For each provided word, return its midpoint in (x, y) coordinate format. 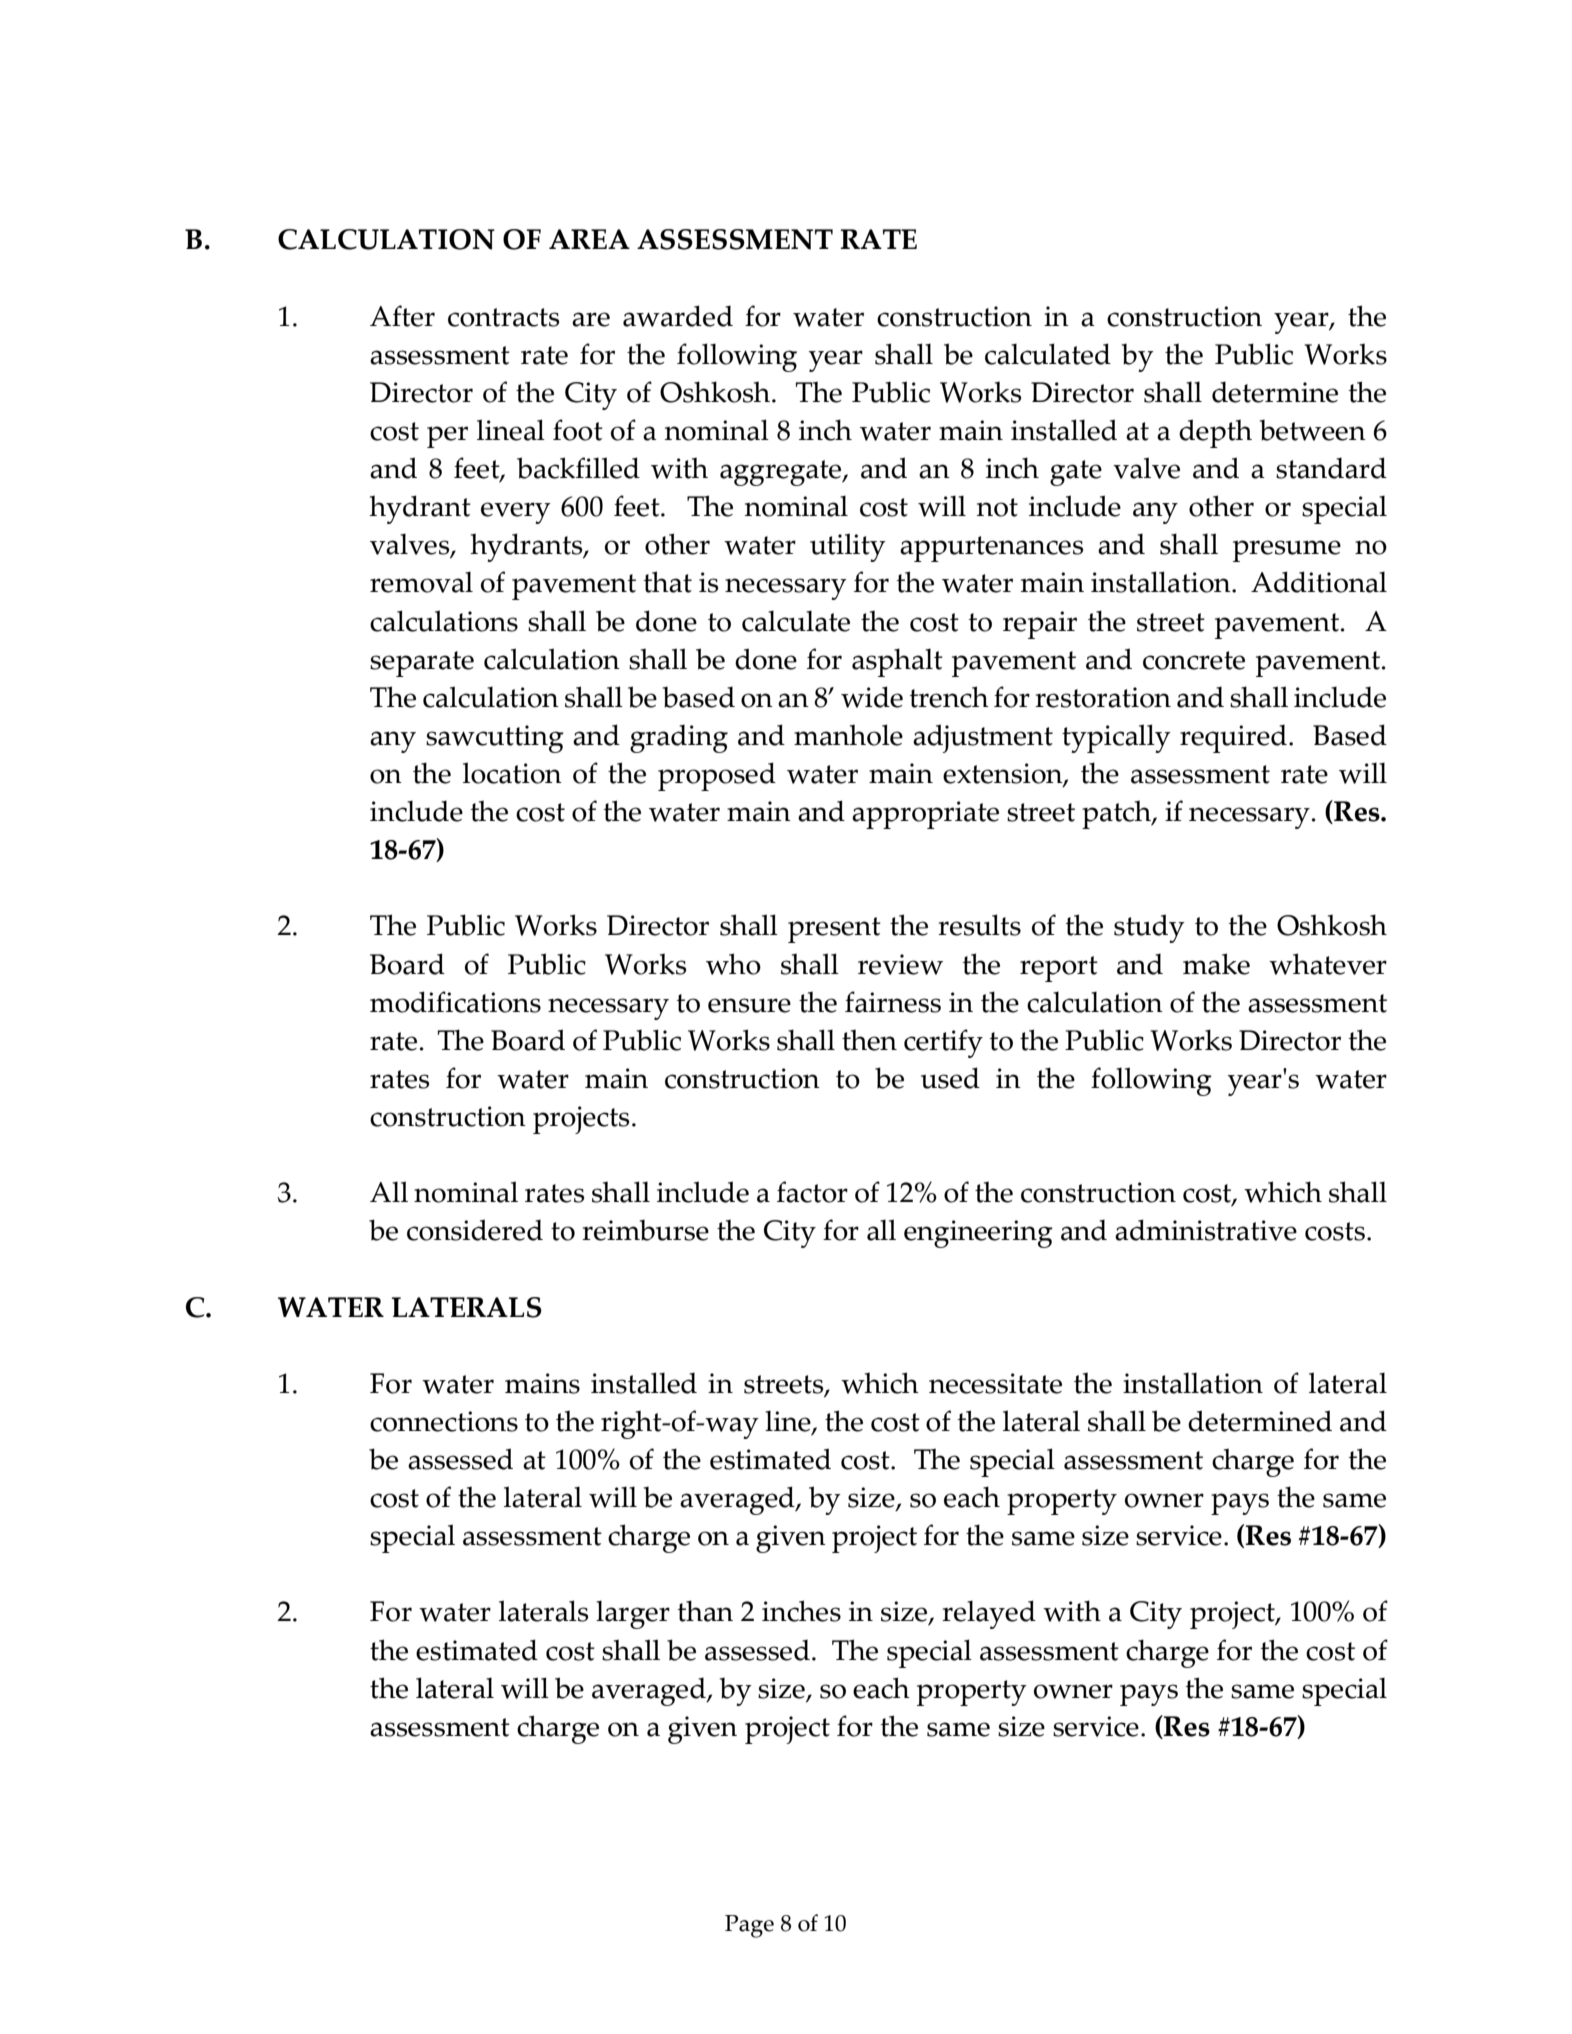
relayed (989, 1614)
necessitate (995, 1383)
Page (749, 1926)
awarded (678, 316)
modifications (455, 1002)
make (1216, 964)
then (869, 1040)
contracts (503, 317)
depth (1215, 433)
